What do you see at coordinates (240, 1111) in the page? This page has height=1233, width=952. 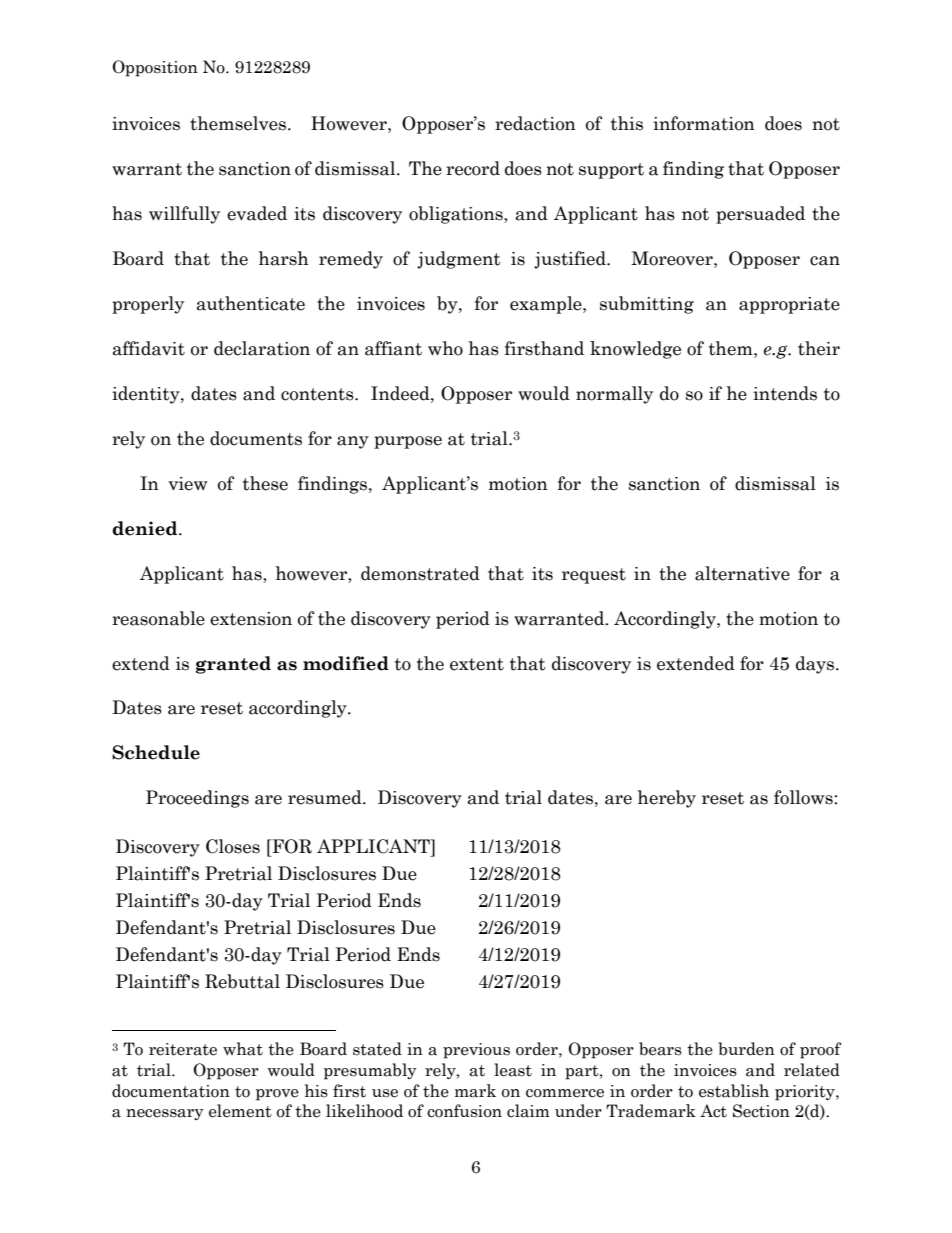 I see `element` at bounding box center [240, 1111].
